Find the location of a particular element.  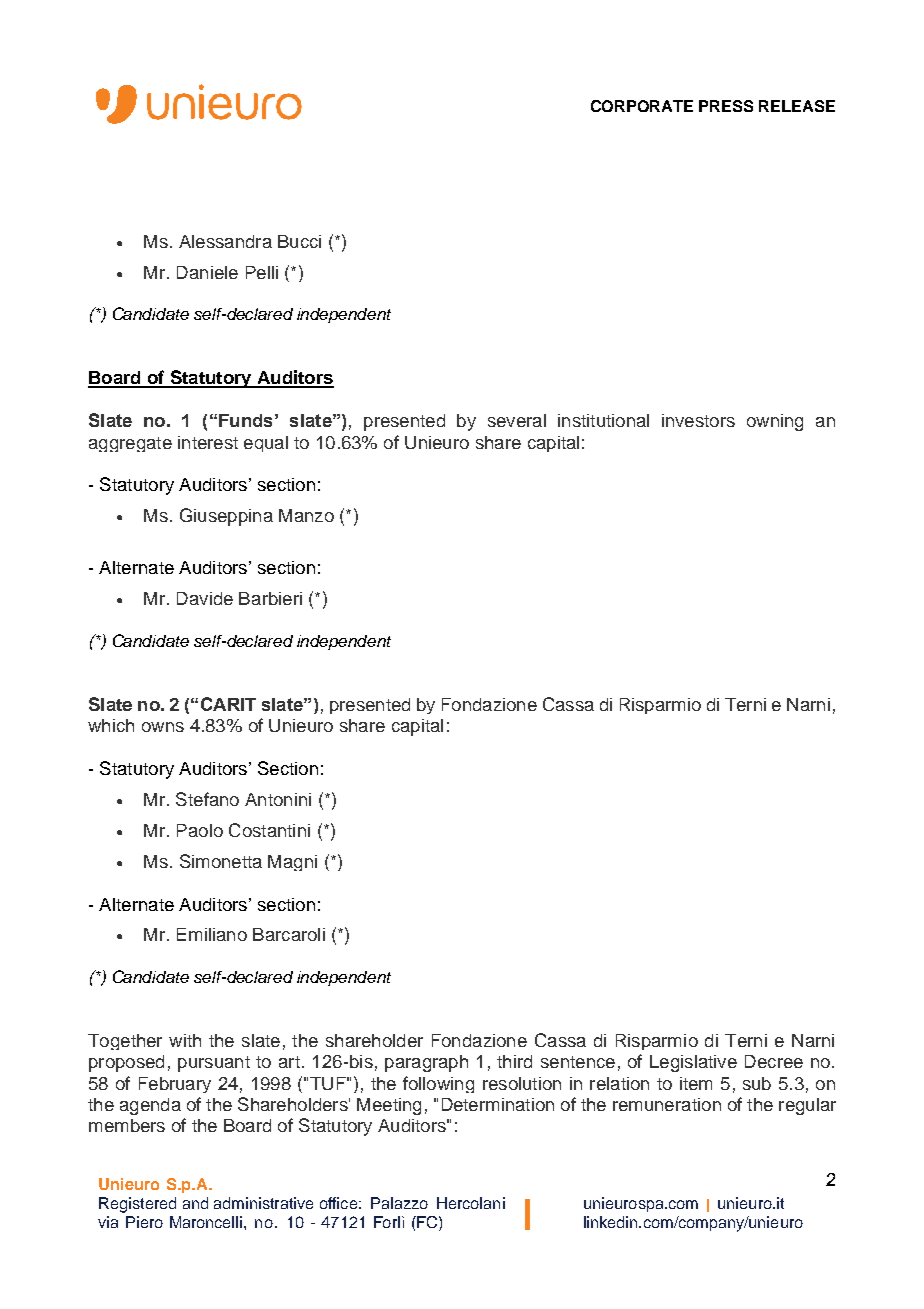

paragraph is located at coordinates (426, 1063).
